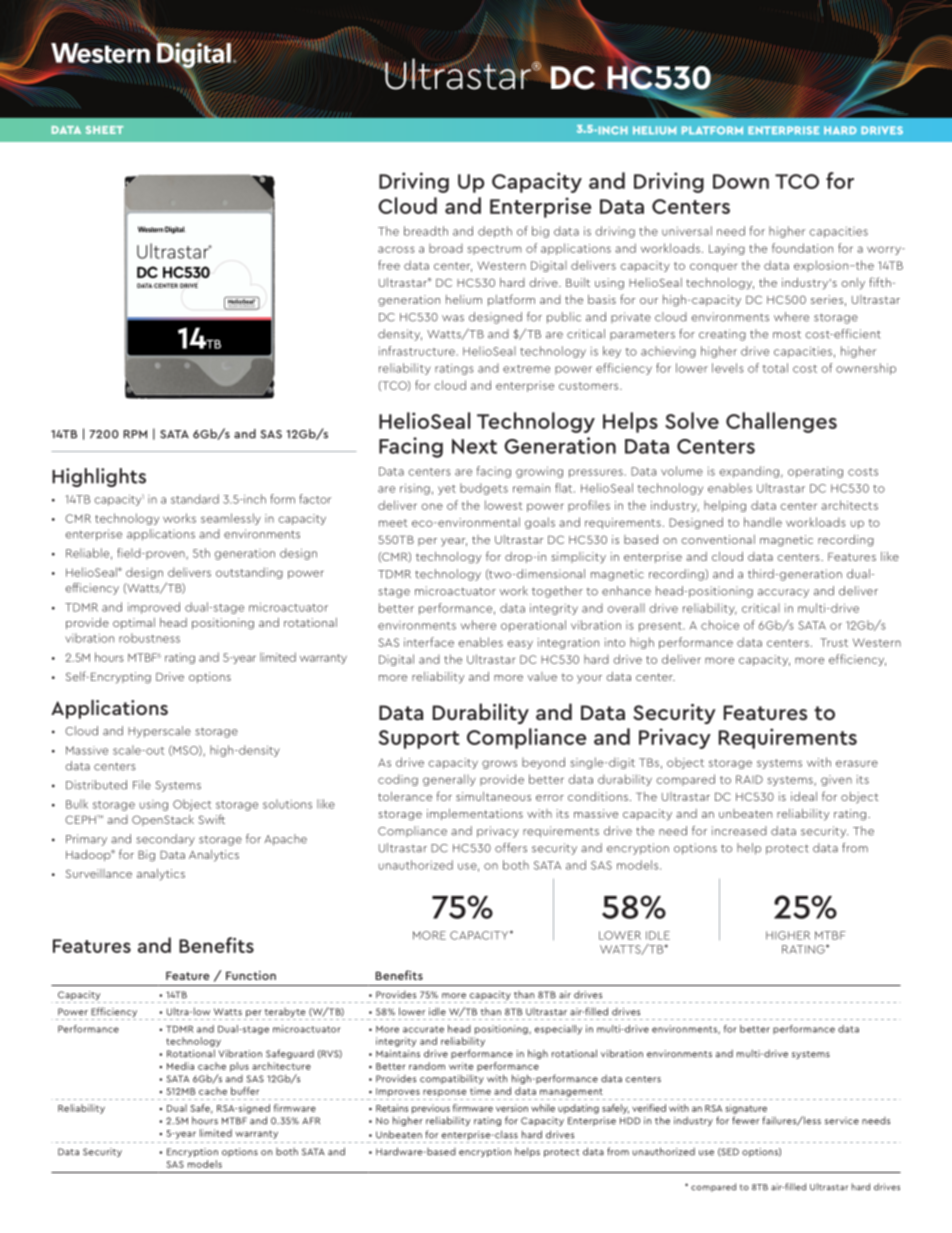 This document has height=1233, width=952. What do you see at coordinates (526, 369) in the document?
I see `extreme` at bounding box center [526, 369].
